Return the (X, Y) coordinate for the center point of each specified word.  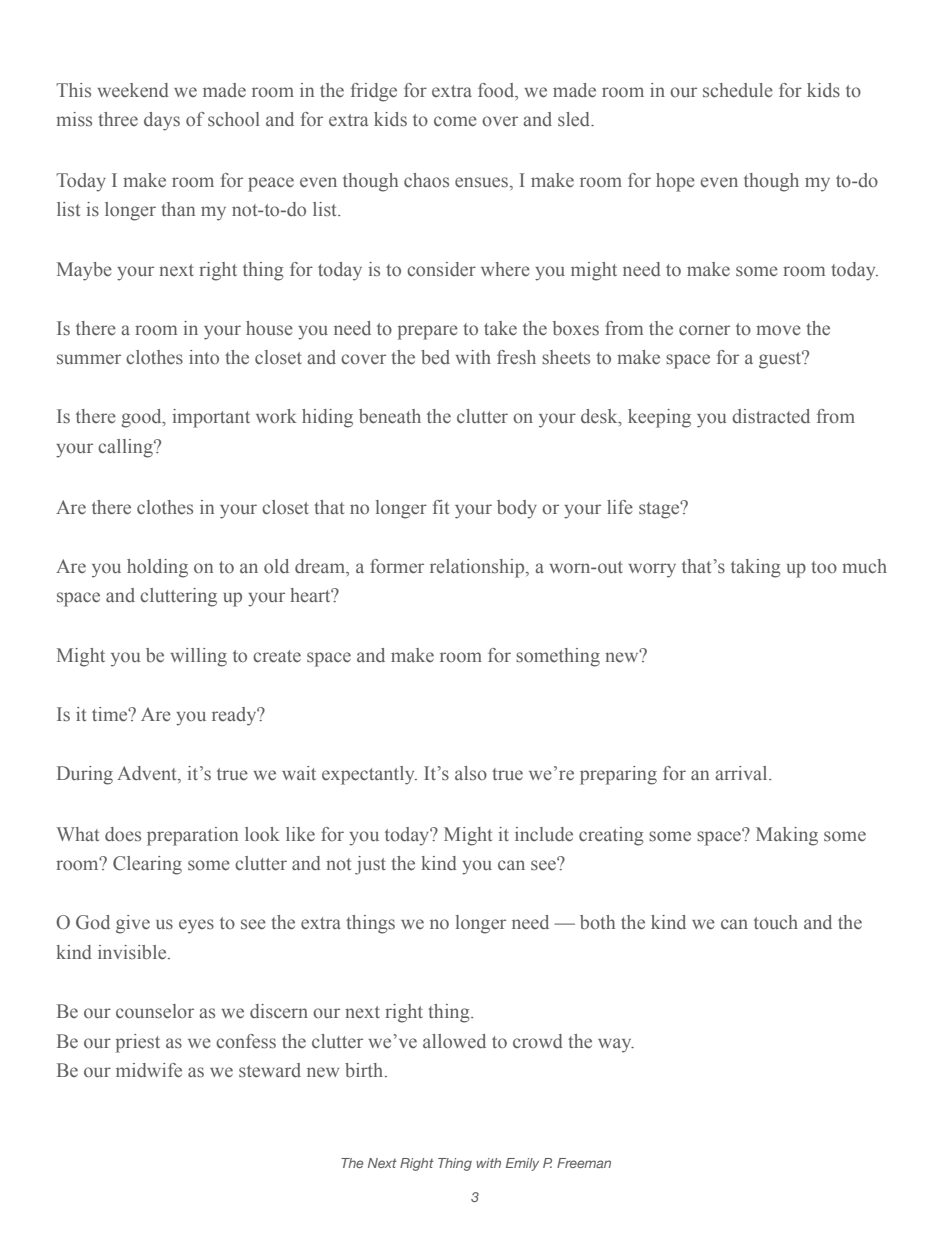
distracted (771, 416)
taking (756, 568)
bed (435, 357)
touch (776, 922)
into (204, 357)
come (455, 121)
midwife (149, 1070)
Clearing (147, 865)
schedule (738, 90)
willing (198, 657)
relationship (478, 568)
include (544, 834)
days (162, 121)
